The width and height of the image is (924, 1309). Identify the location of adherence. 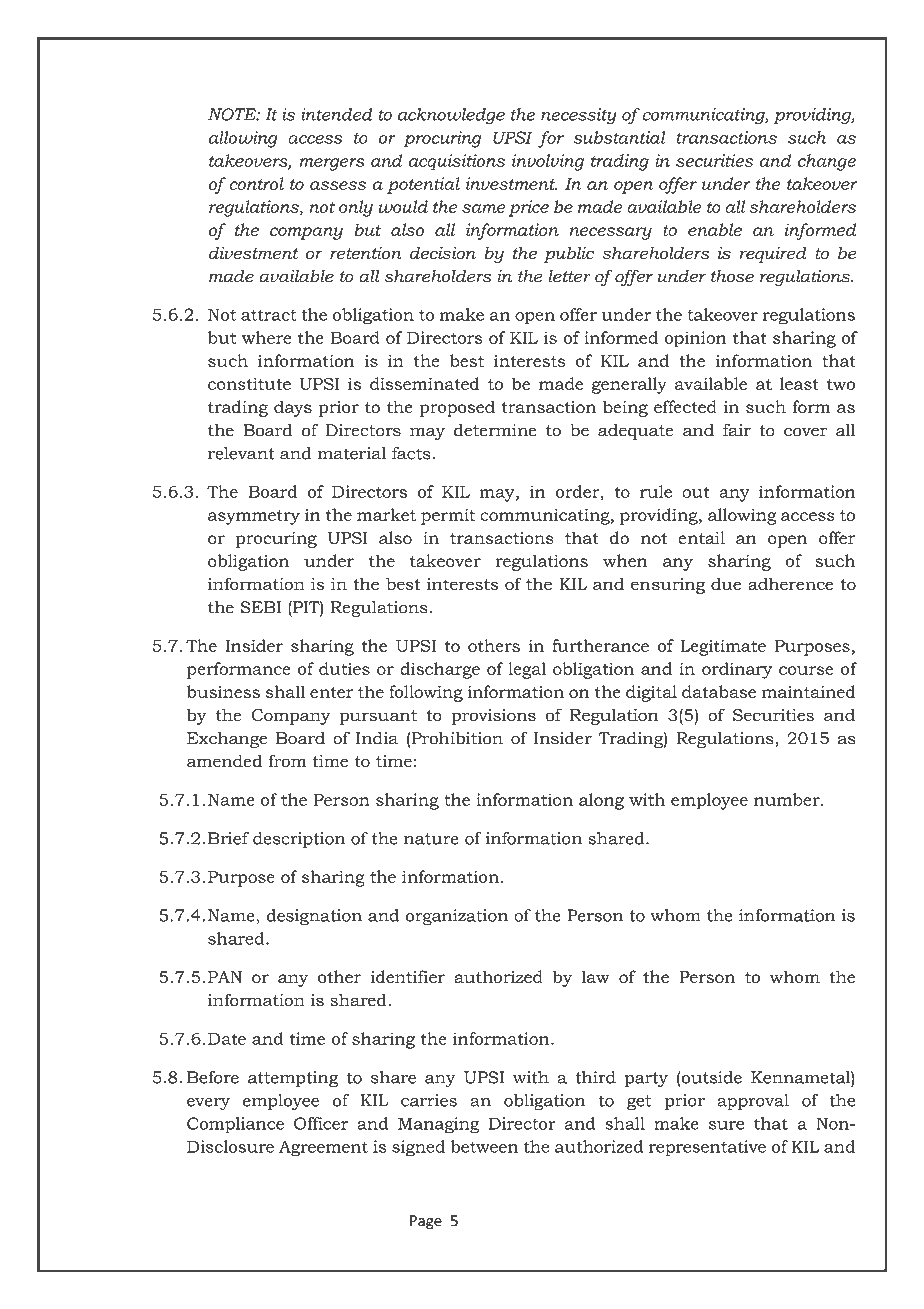
(790, 584).
